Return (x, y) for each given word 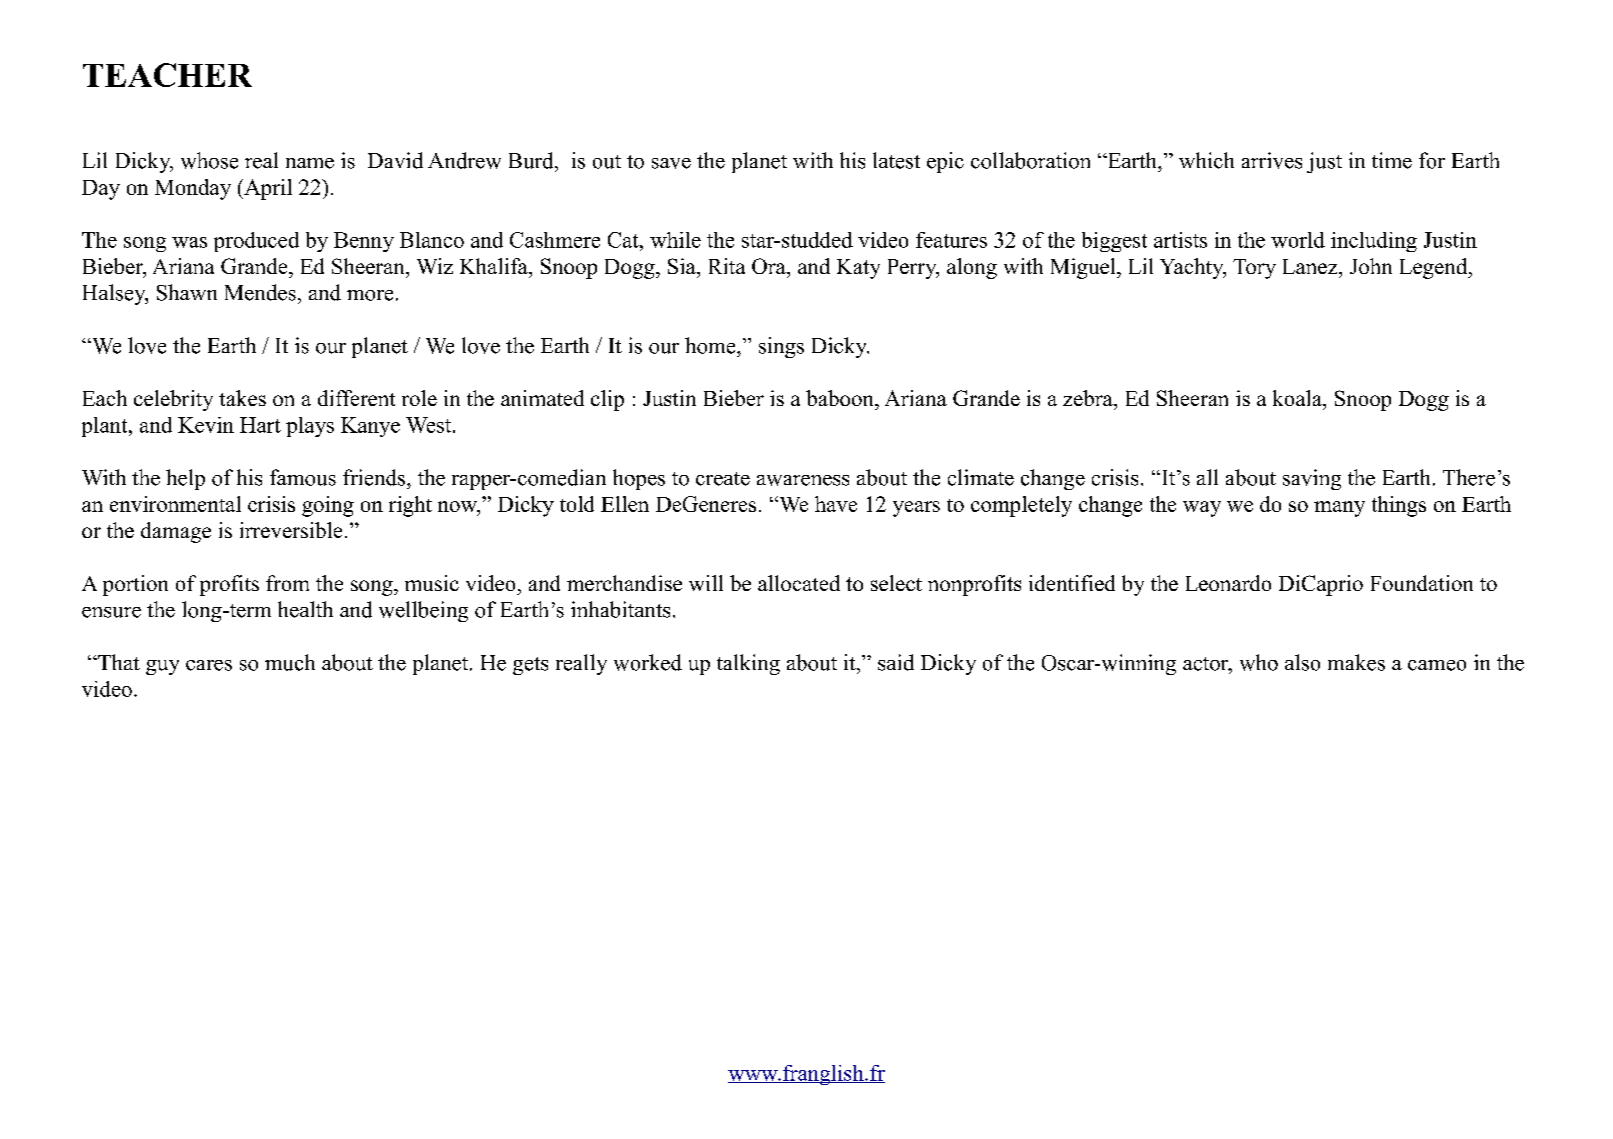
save (671, 163)
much (290, 662)
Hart (260, 425)
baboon (841, 398)
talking (748, 664)
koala (1298, 398)
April (267, 189)
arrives (1272, 160)
